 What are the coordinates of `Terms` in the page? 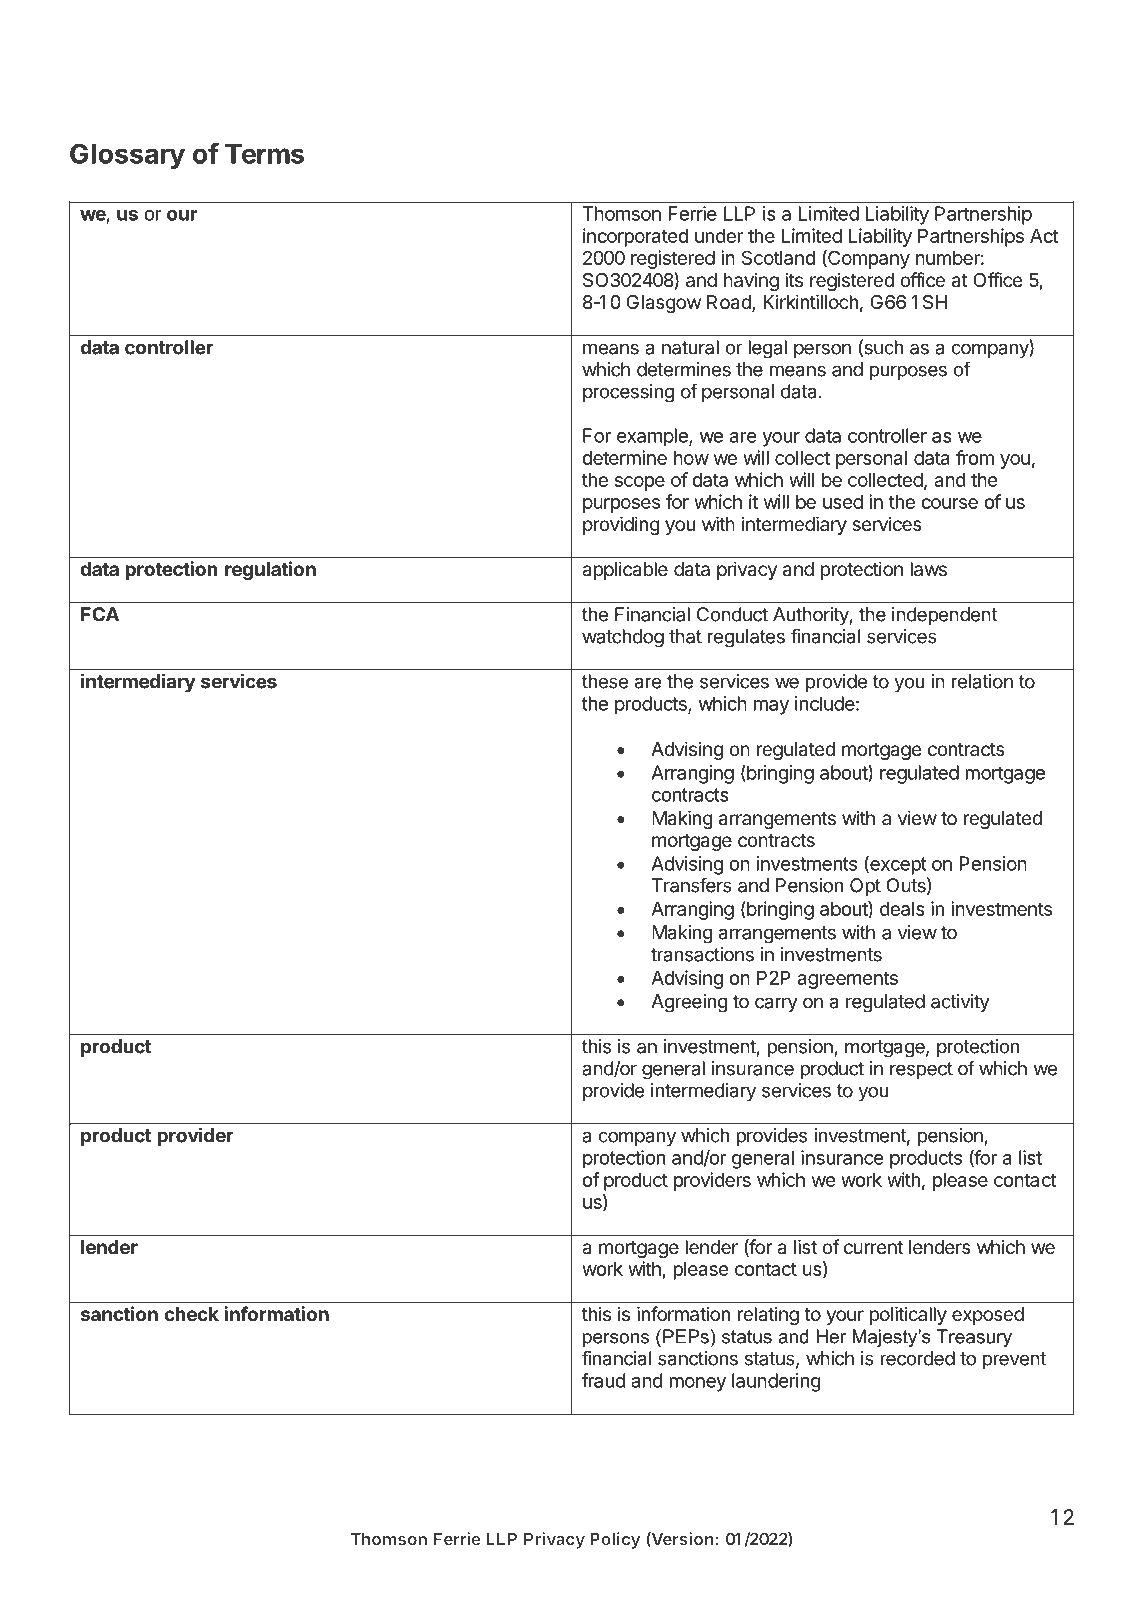 It's located at (264, 154).
